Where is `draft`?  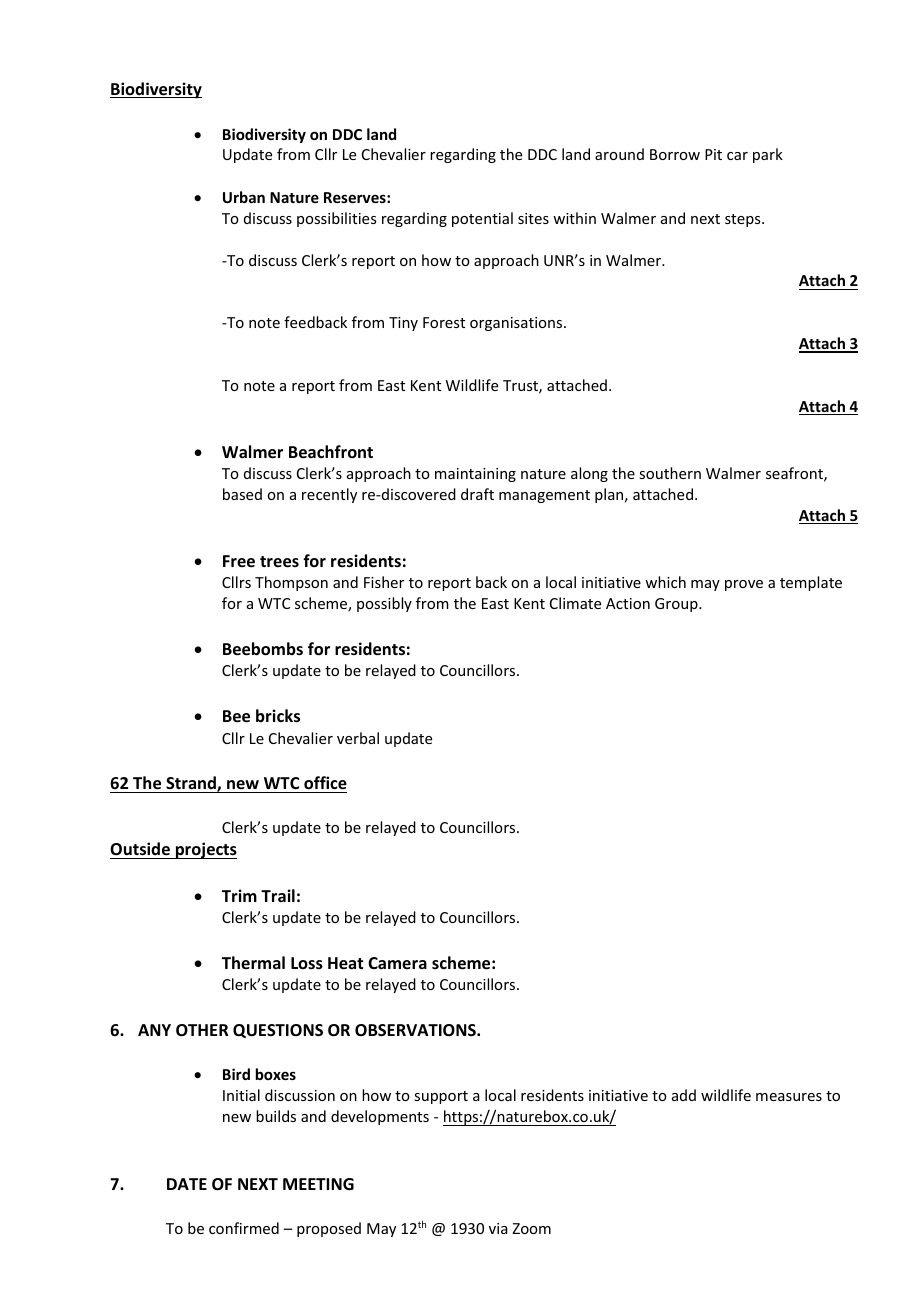 draft is located at coordinates (477, 494).
